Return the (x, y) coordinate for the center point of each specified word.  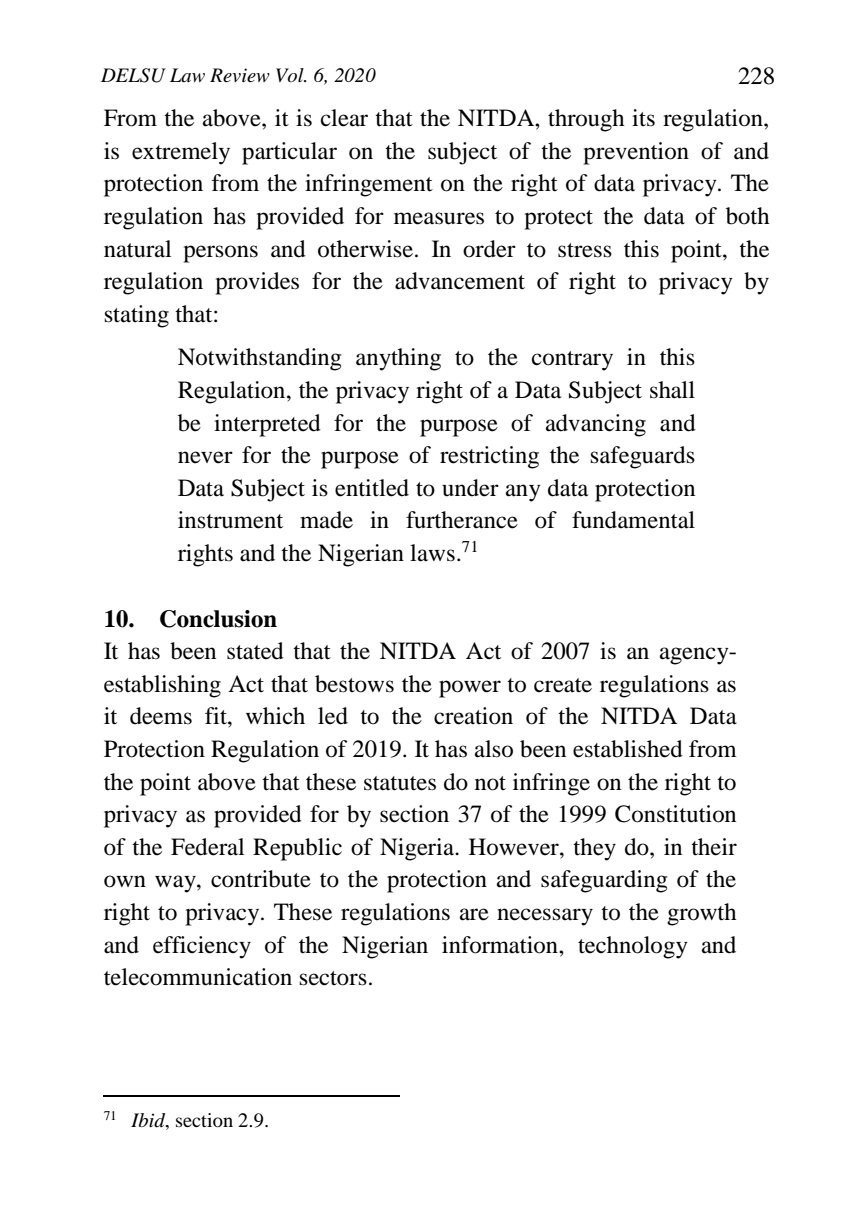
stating (137, 316)
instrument (230, 520)
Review (240, 75)
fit (217, 715)
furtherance (462, 520)
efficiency (202, 947)
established (628, 749)
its (643, 118)
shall (672, 390)
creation (473, 716)
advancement (460, 281)
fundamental (633, 520)
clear (344, 118)
